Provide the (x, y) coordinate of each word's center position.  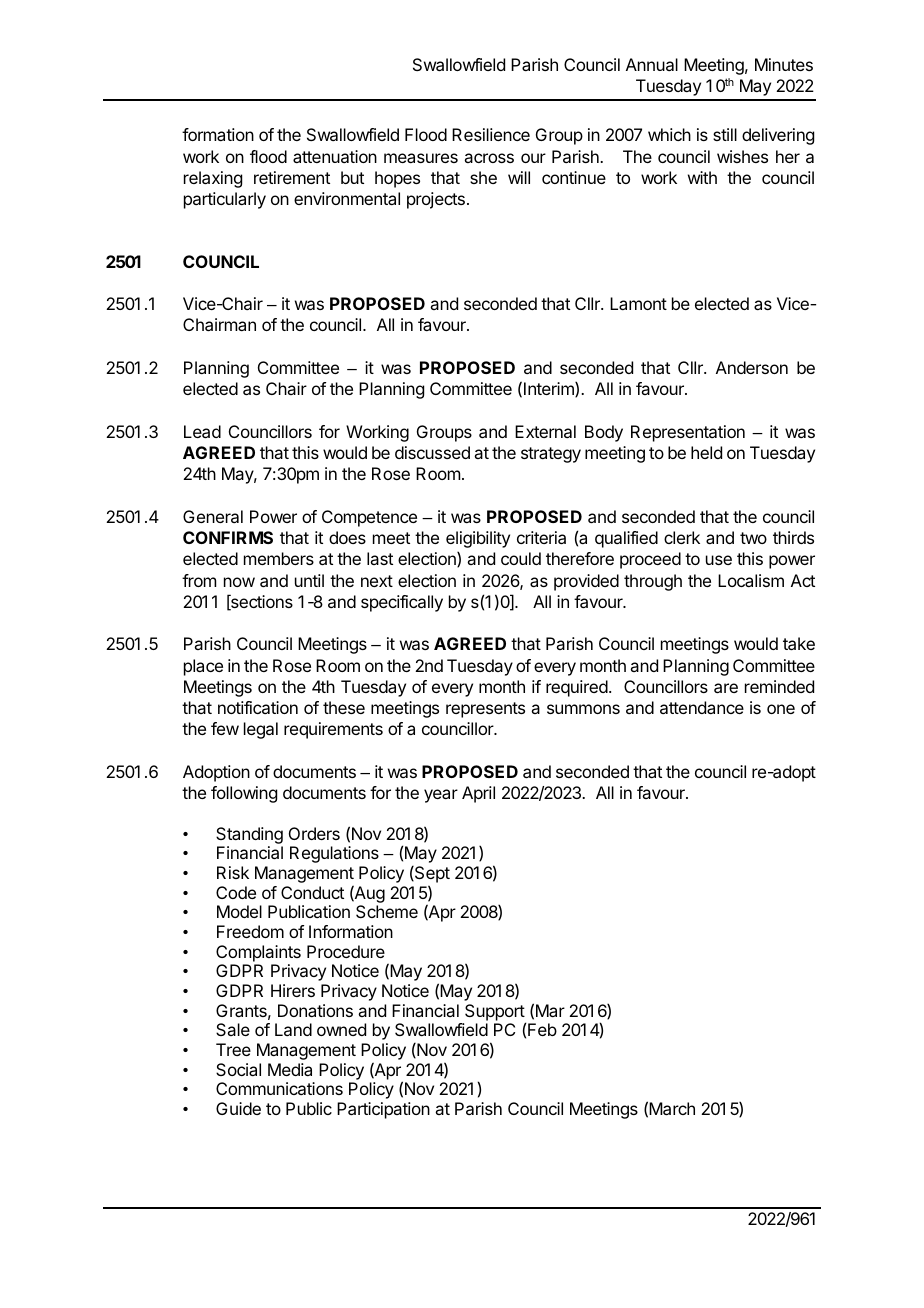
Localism (751, 580)
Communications (279, 1088)
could (521, 558)
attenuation (335, 156)
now (239, 582)
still (725, 134)
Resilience (491, 134)
